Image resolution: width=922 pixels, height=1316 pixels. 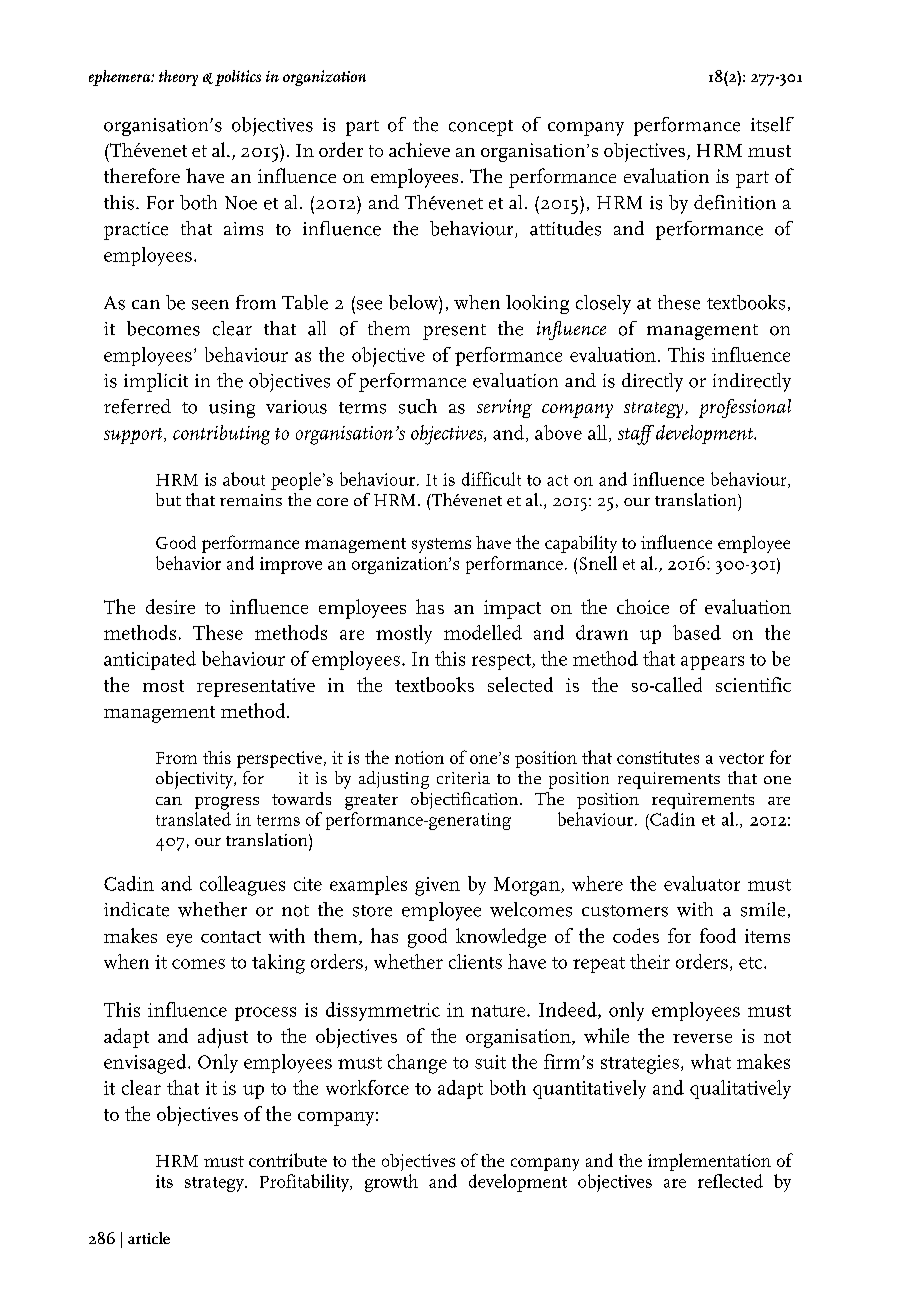 I want to click on growth, so click(x=391, y=1183).
